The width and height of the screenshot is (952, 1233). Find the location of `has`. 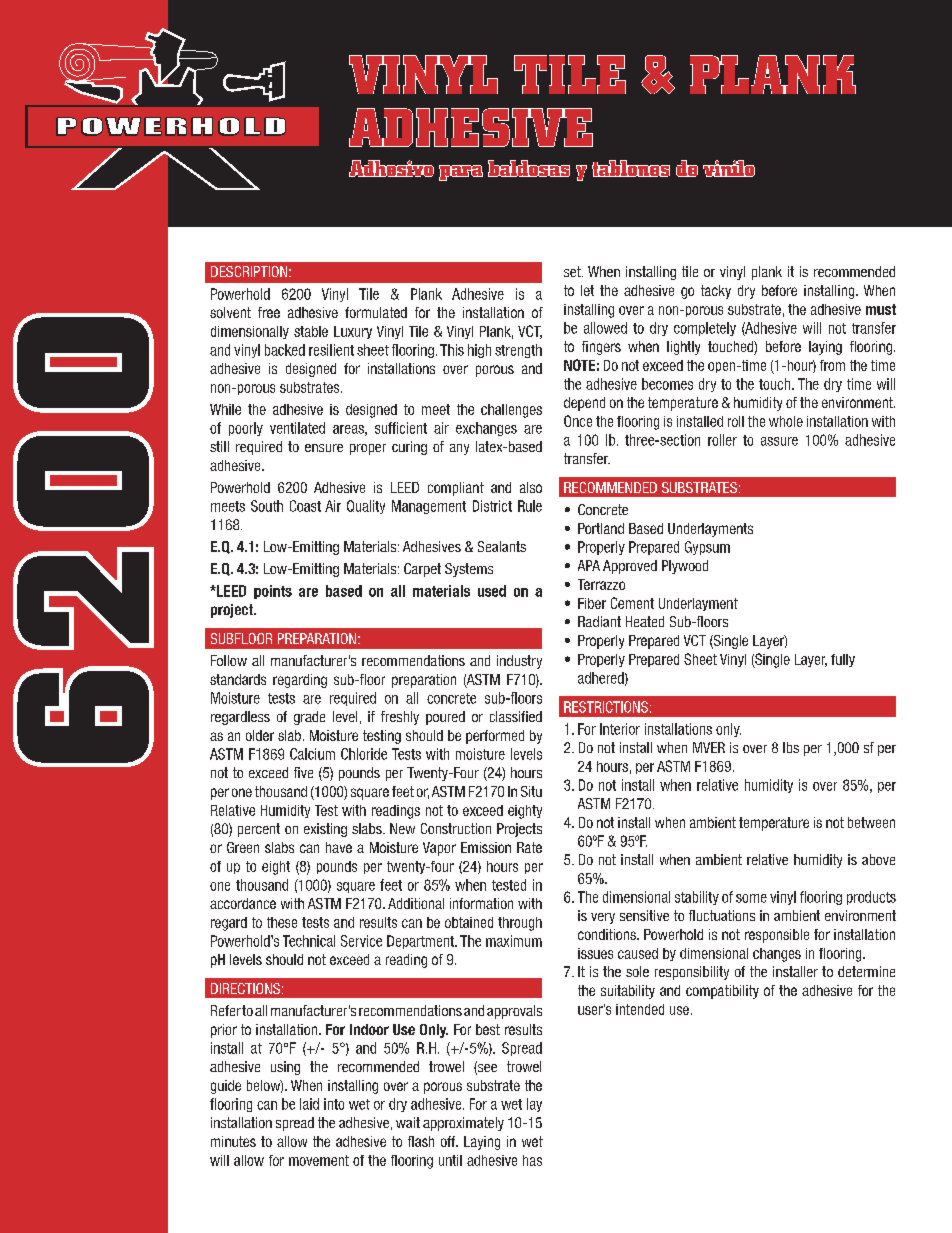

has is located at coordinates (532, 1160).
